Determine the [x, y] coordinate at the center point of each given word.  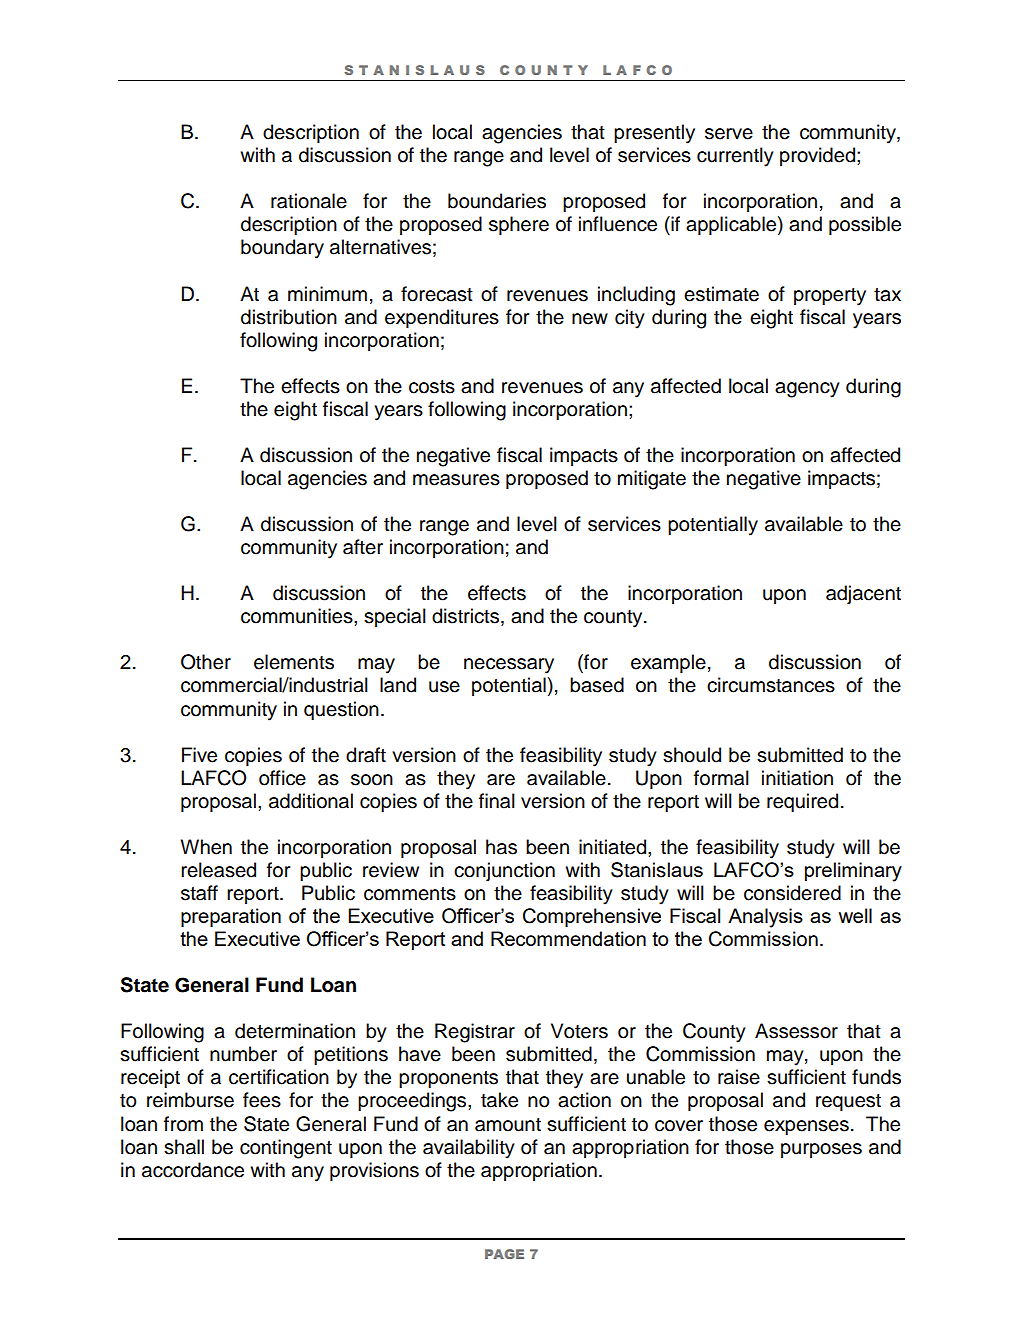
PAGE [504, 1254]
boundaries [497, 201]
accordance [193, 1170]
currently [735, 157]
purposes [821, 1150]
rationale [309, 201]
